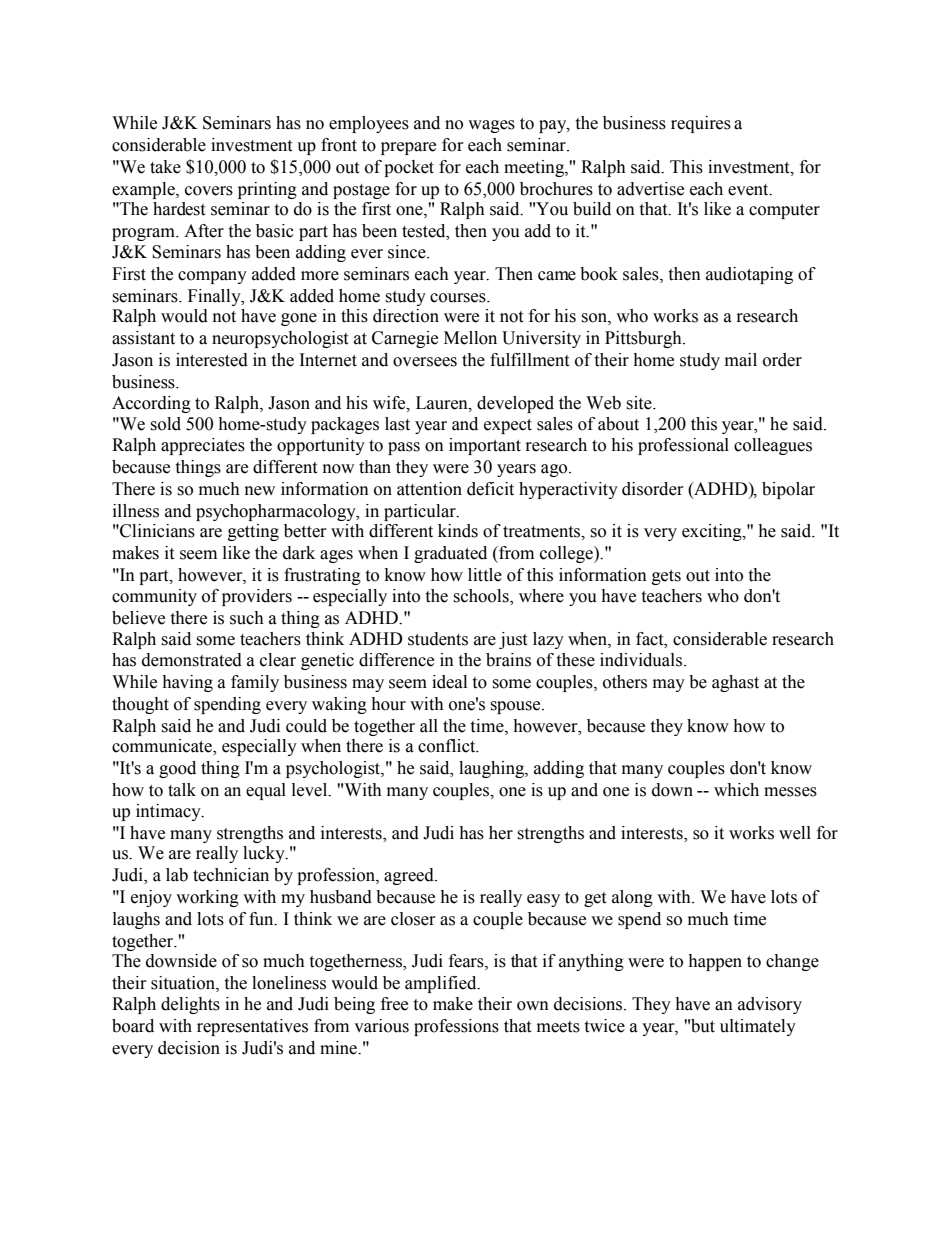  What do you see at coordinates (408, 148) in the screenshot?
I see `prepare` at bounding box center [408, 148].
